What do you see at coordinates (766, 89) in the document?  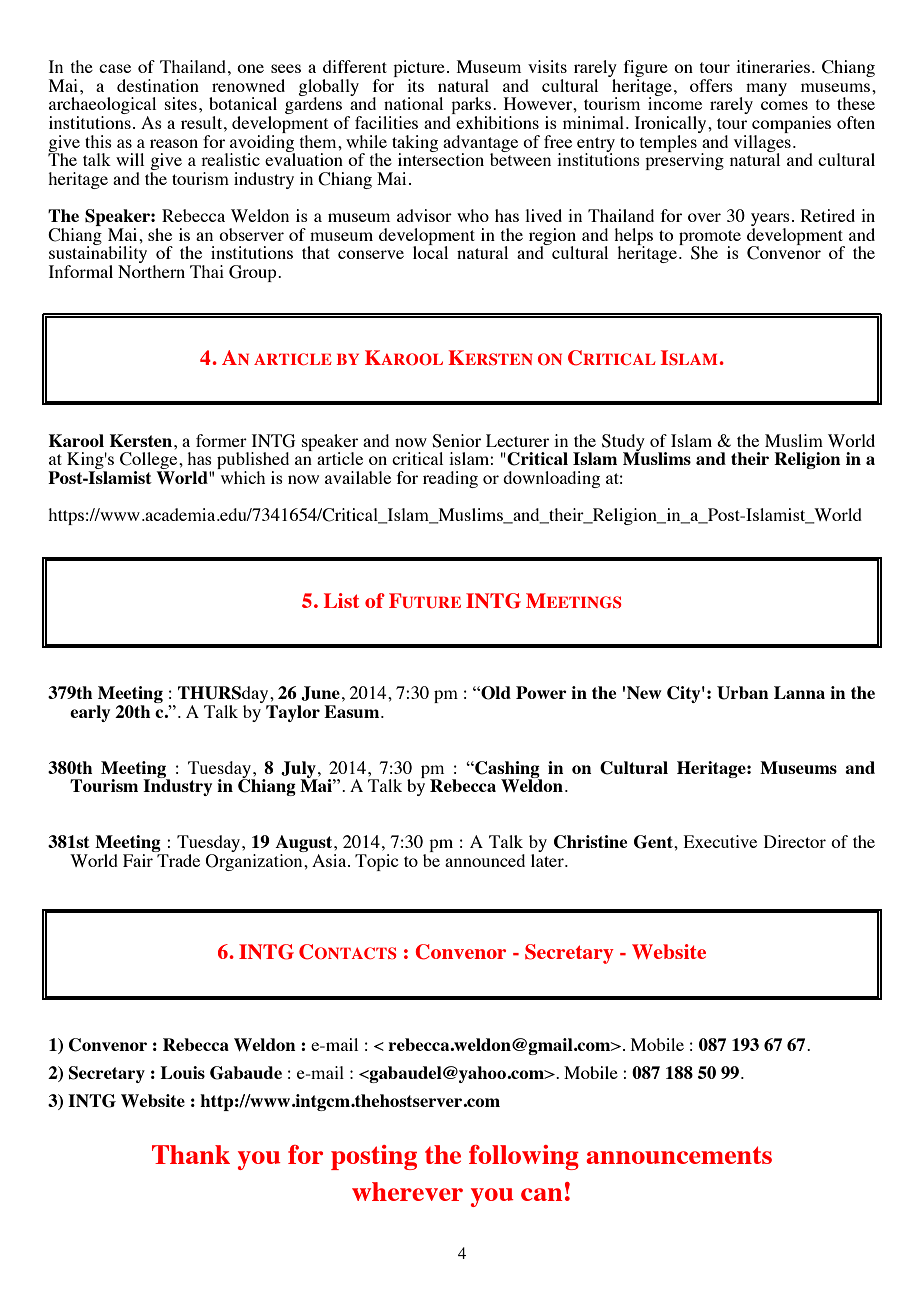 I see `many` at bounding box center [766, 89].
